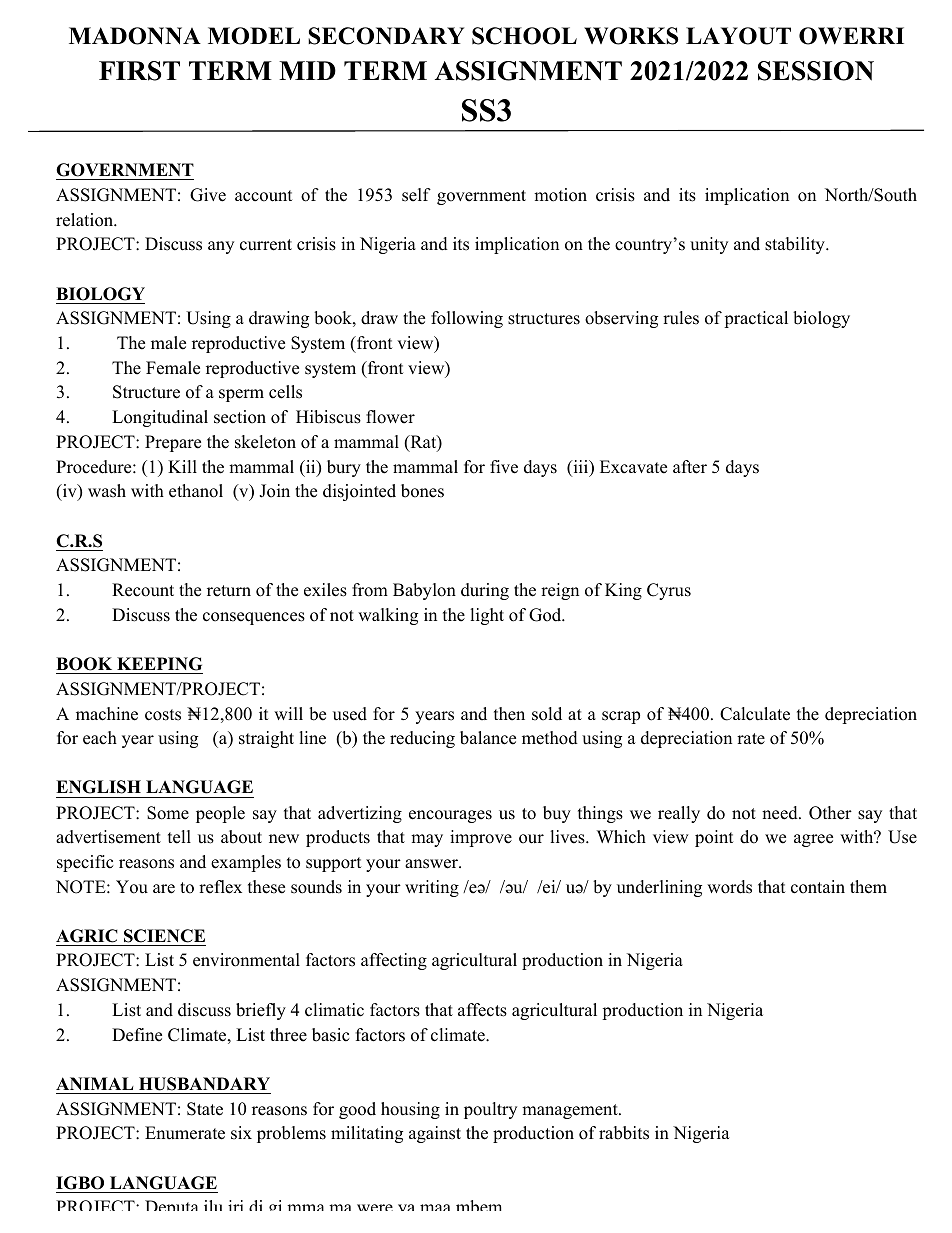  I want to click on light, so click(487, 616).
